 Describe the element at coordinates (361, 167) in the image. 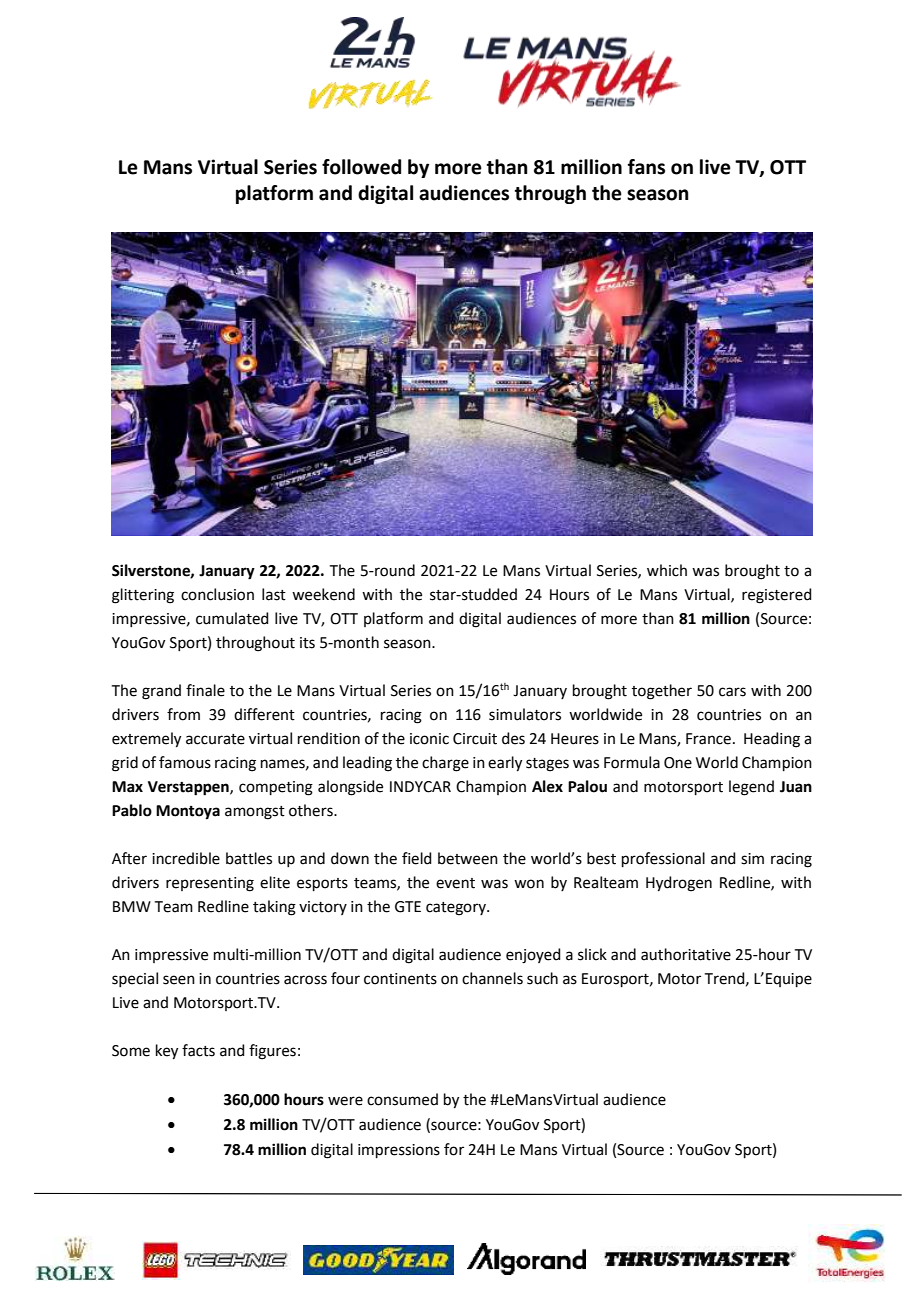

I see `followed` at that location.
